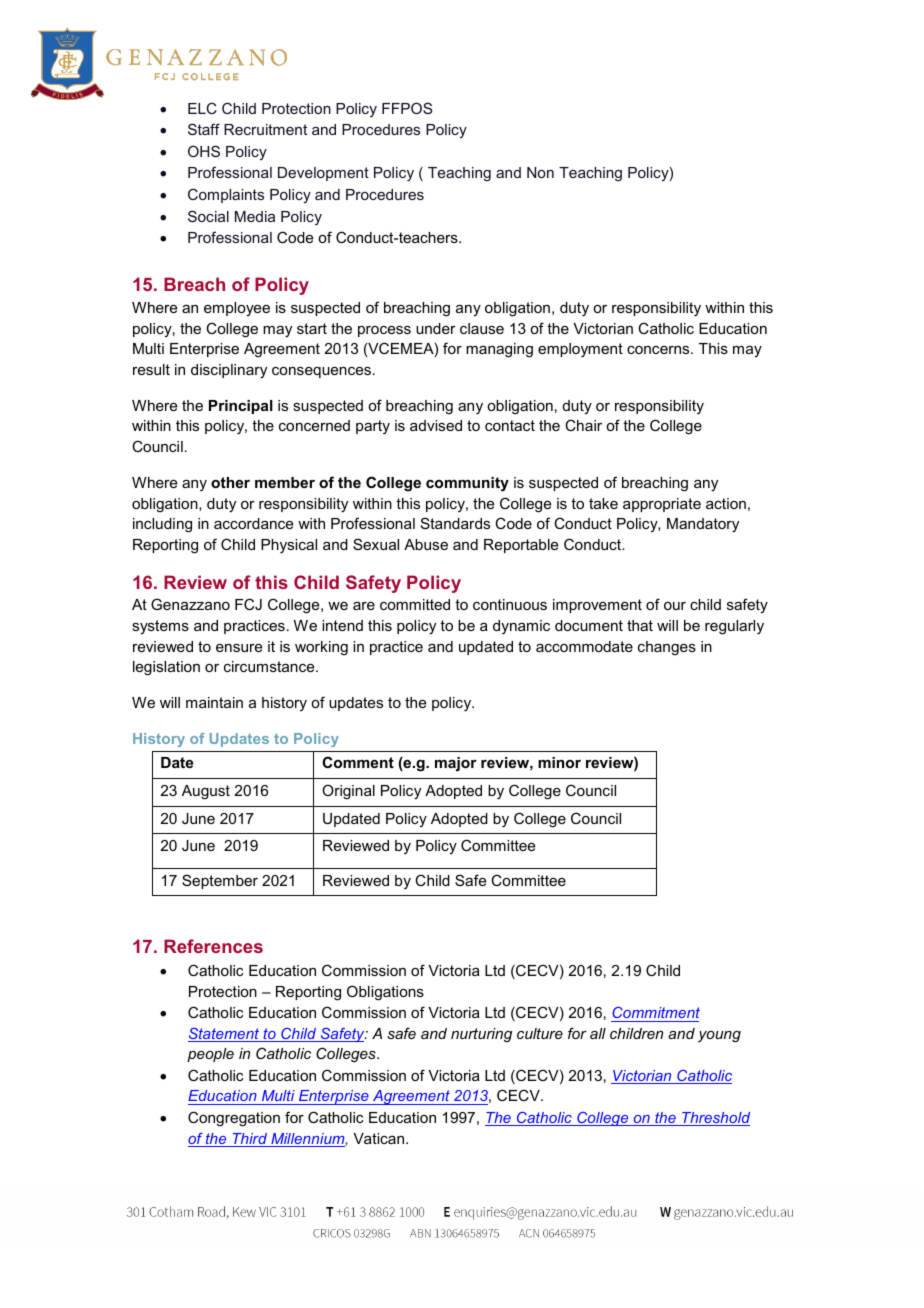 The image size is (924, 1308). Describe the element at coordinates (675, 606) in the screenshot. I see `our` at that location.
